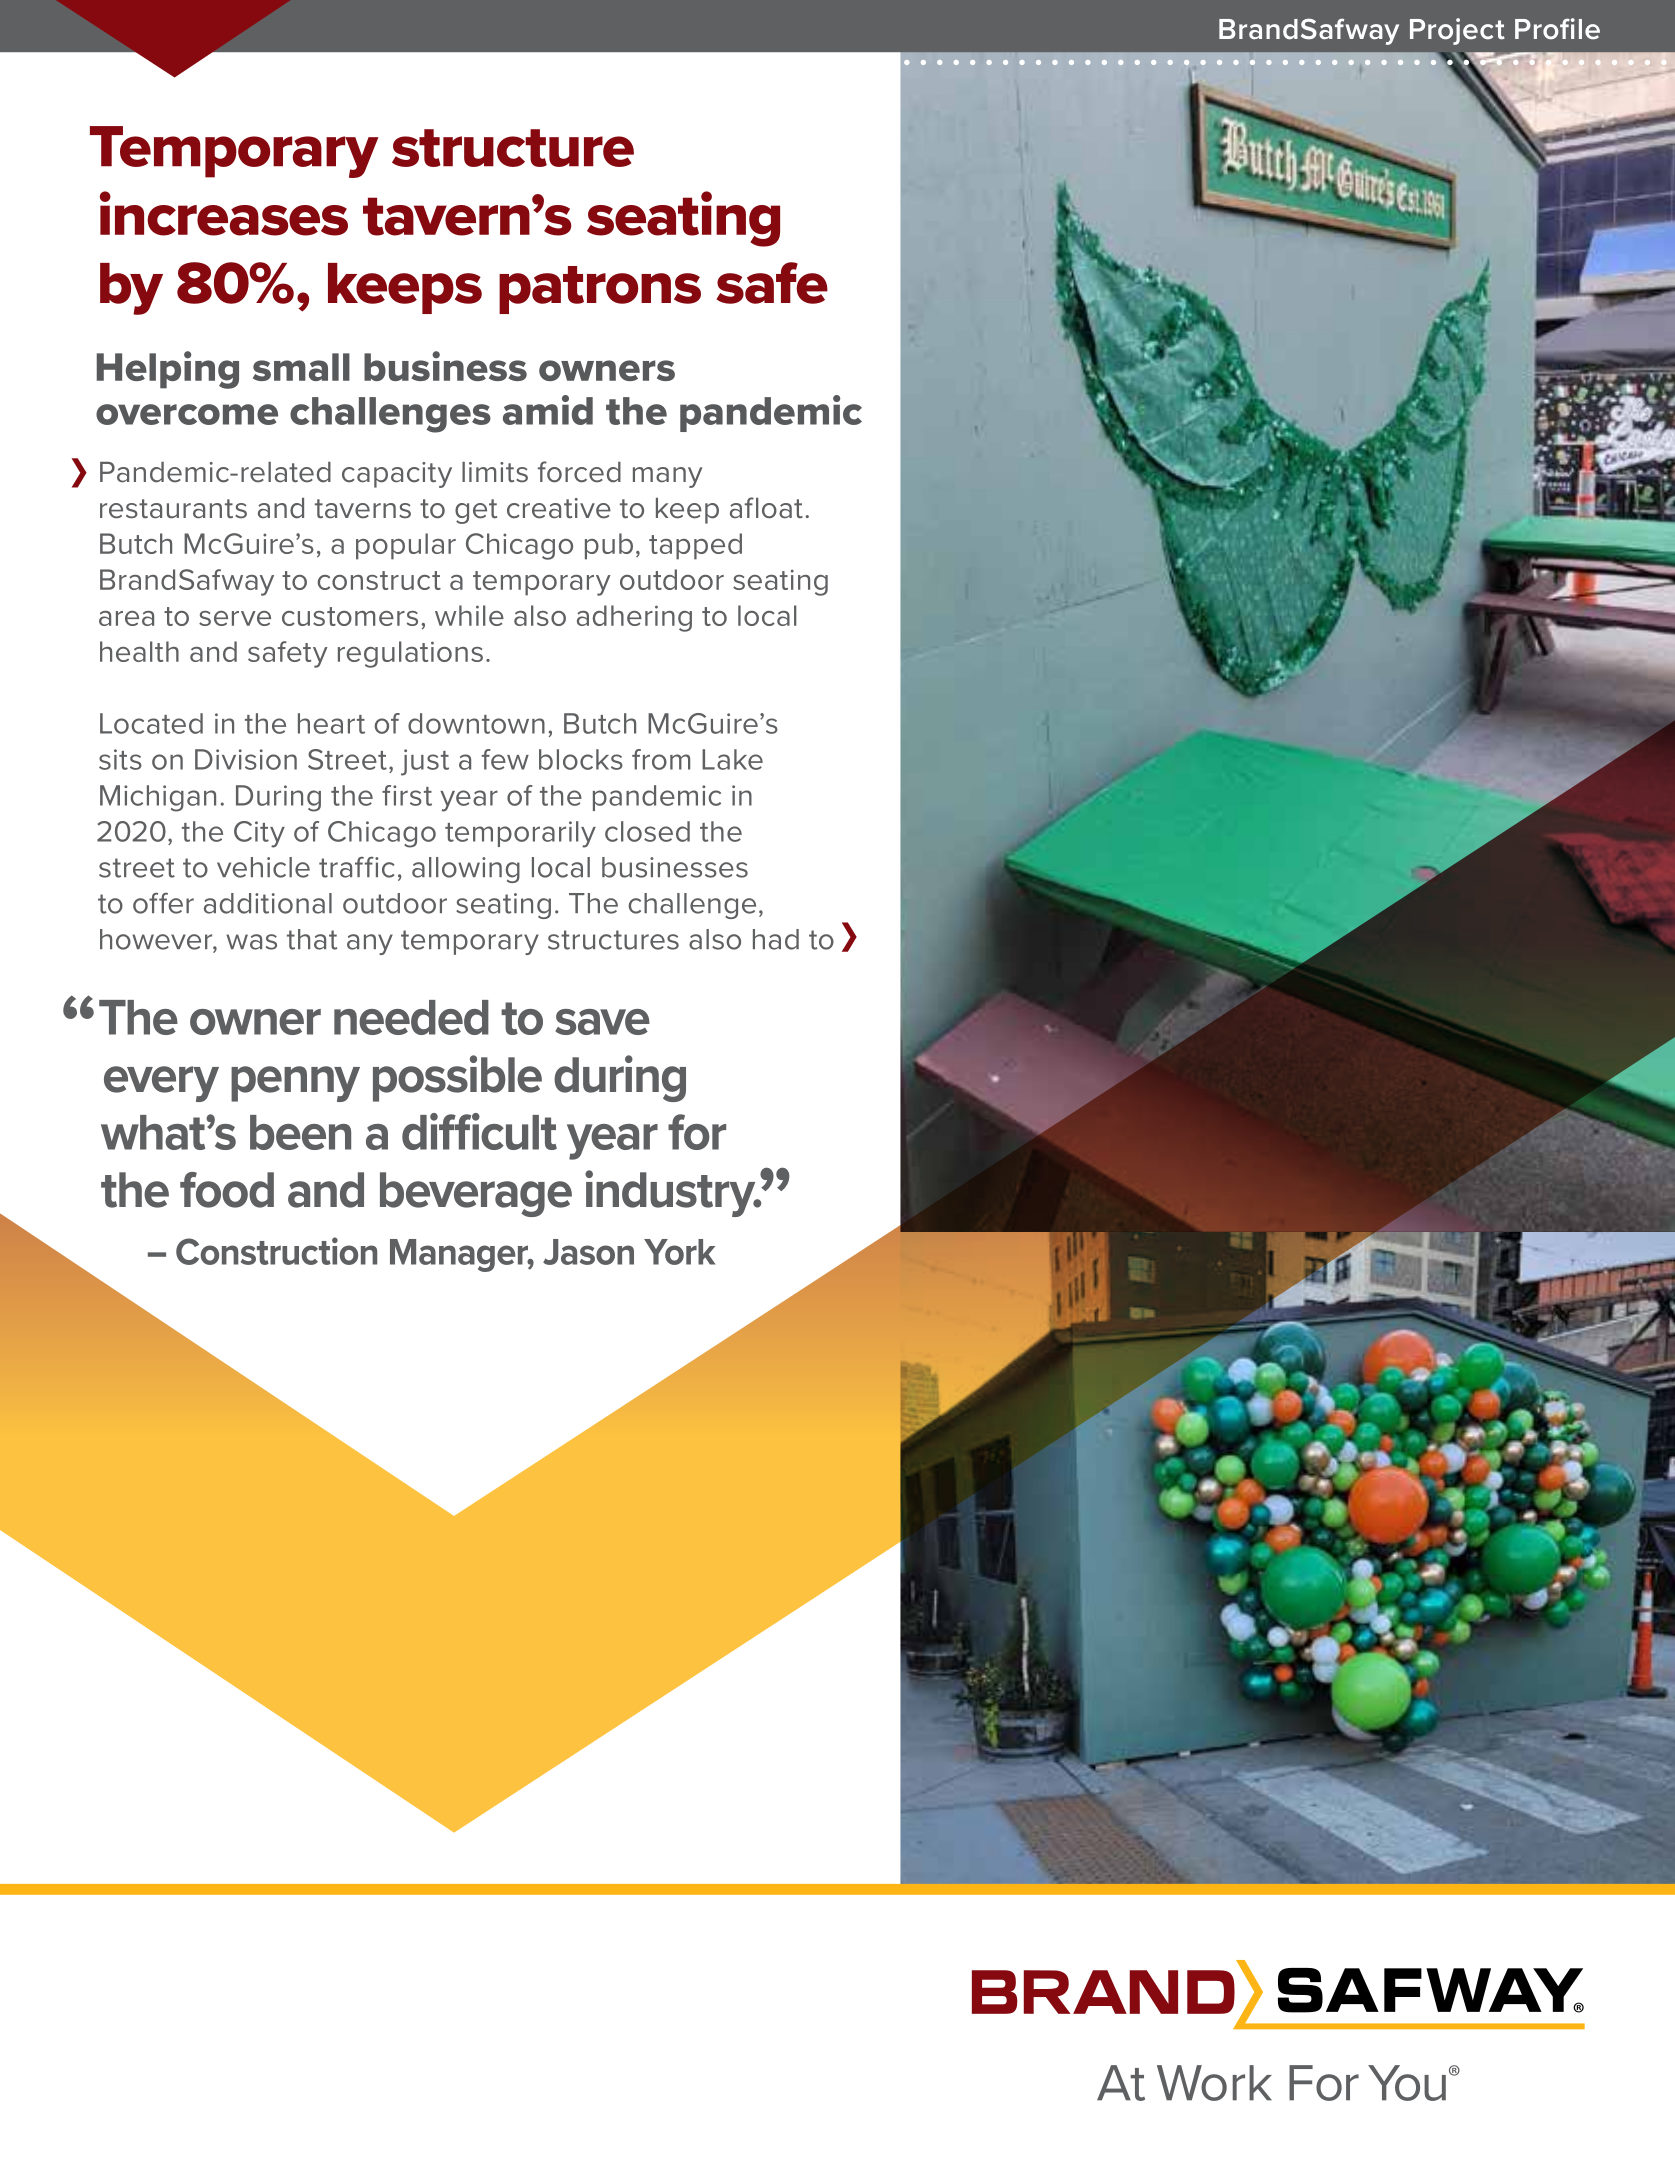 Image resolution: width=1675 pixels, height=2168 pixels. I want to click on Jason, so click(588, 1252).
